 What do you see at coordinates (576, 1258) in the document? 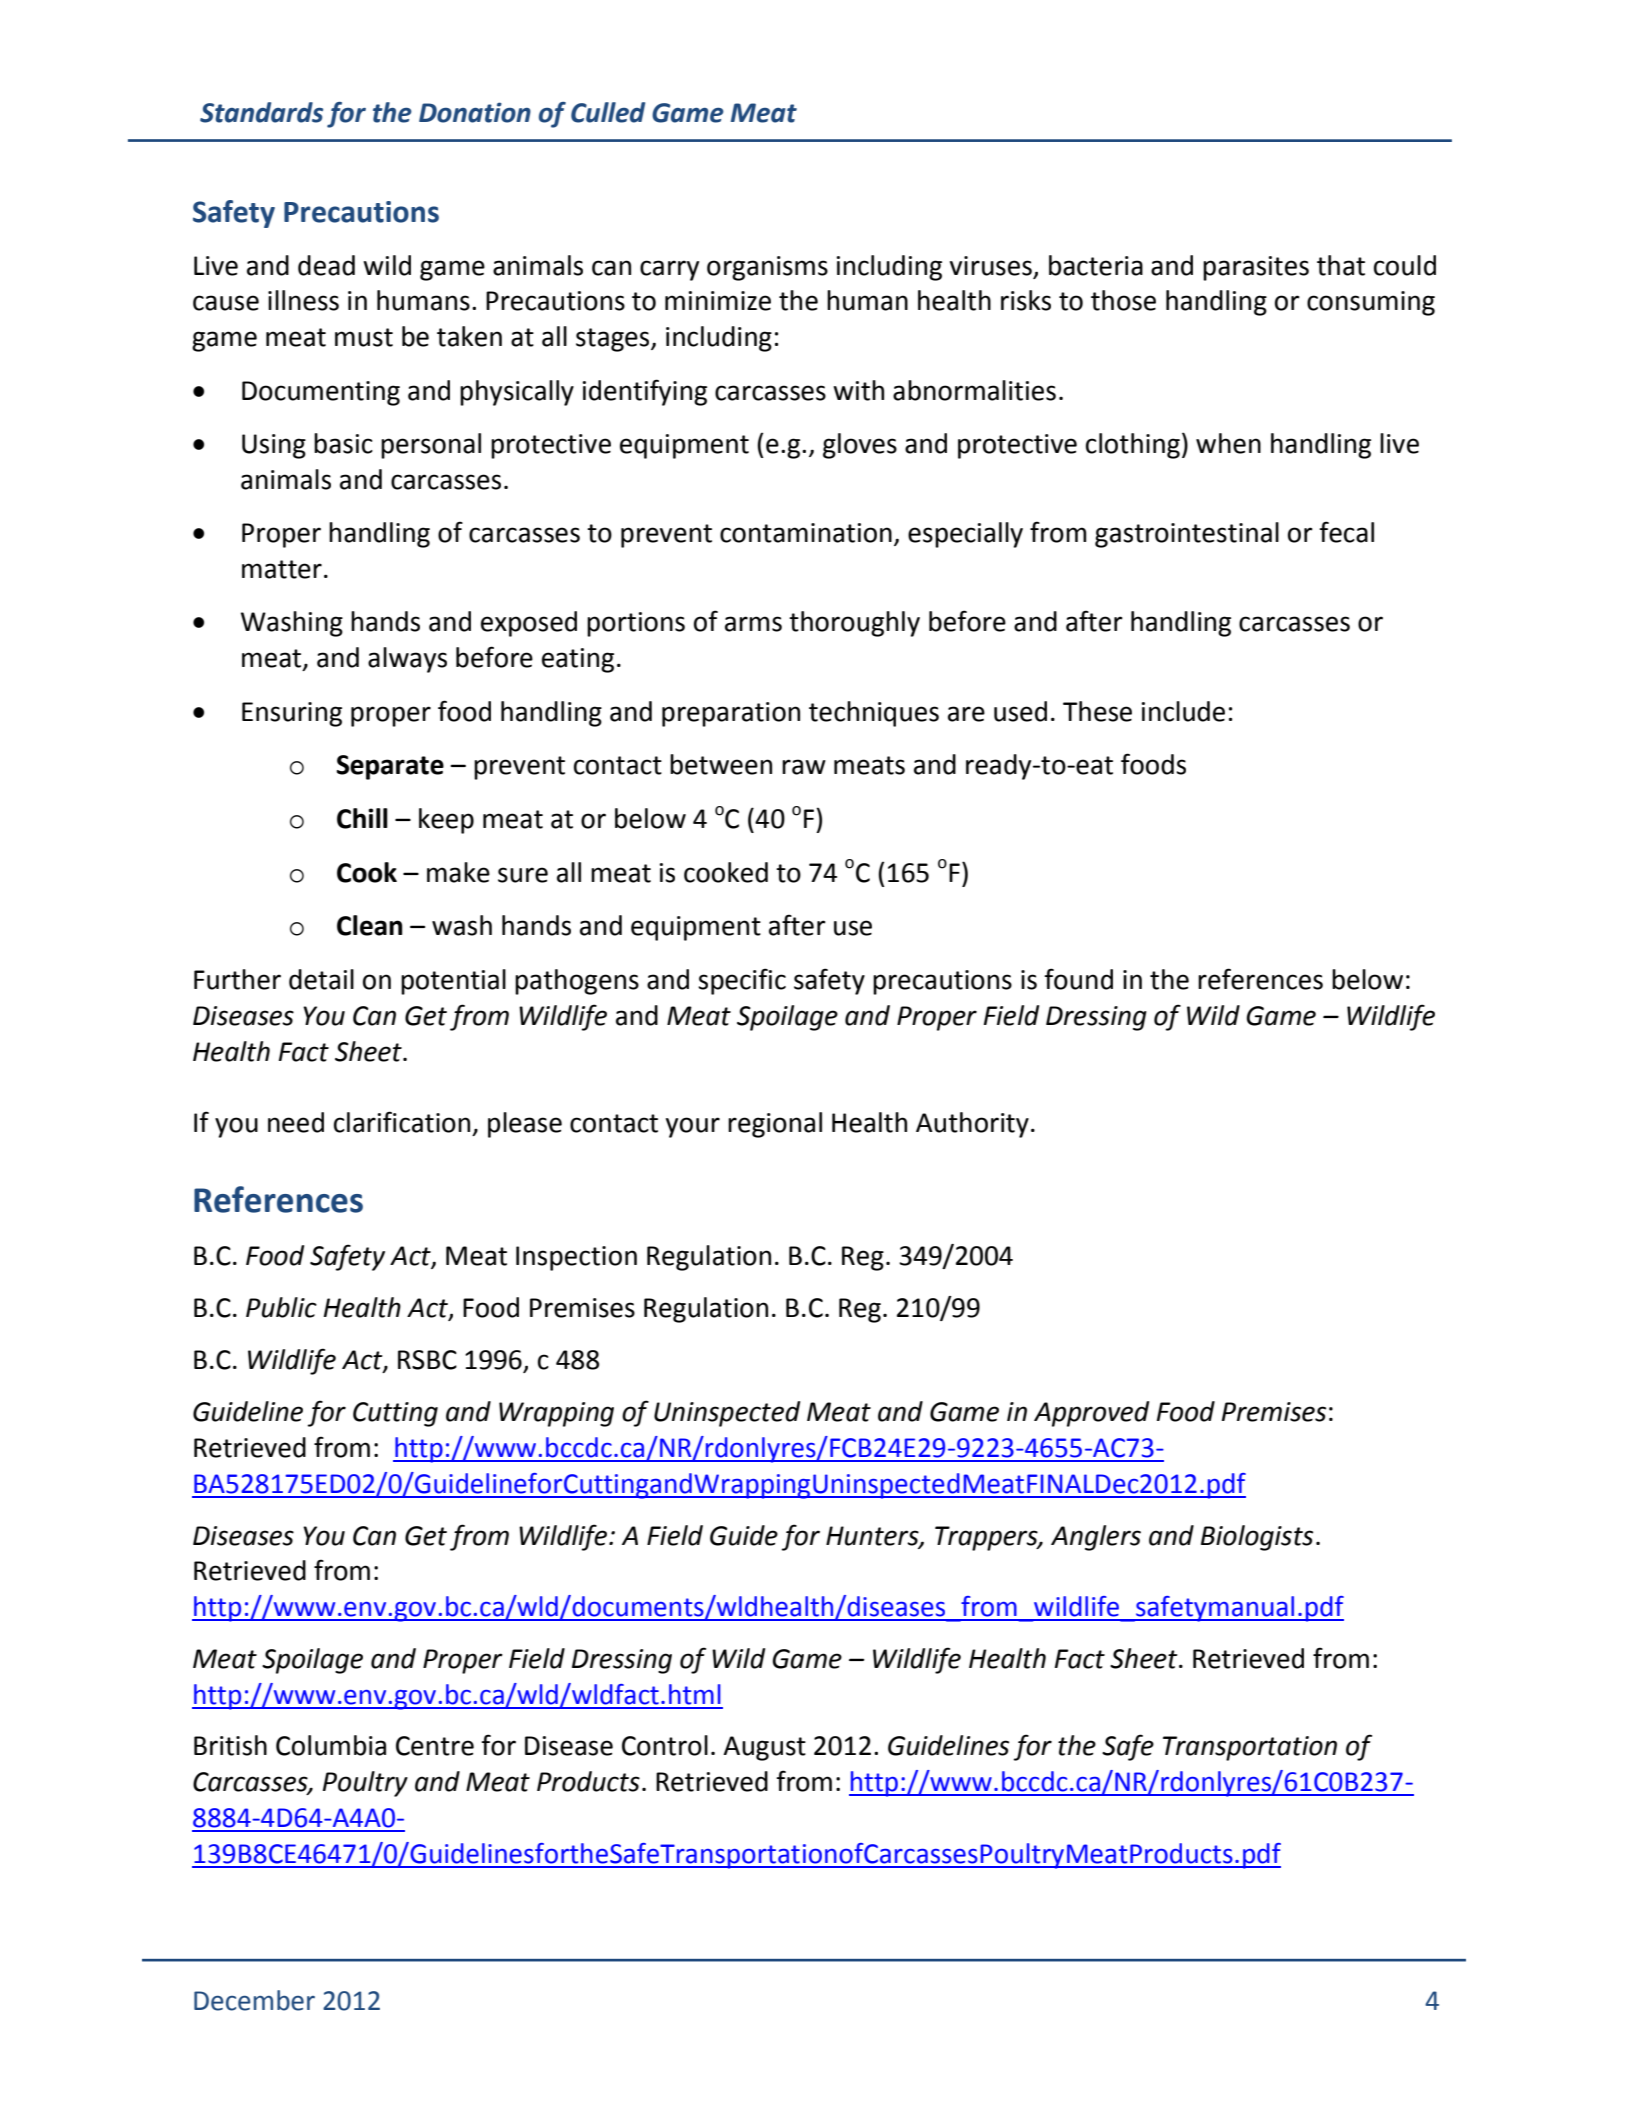
I see `Inspection` at bounding box center [576, 1258].
